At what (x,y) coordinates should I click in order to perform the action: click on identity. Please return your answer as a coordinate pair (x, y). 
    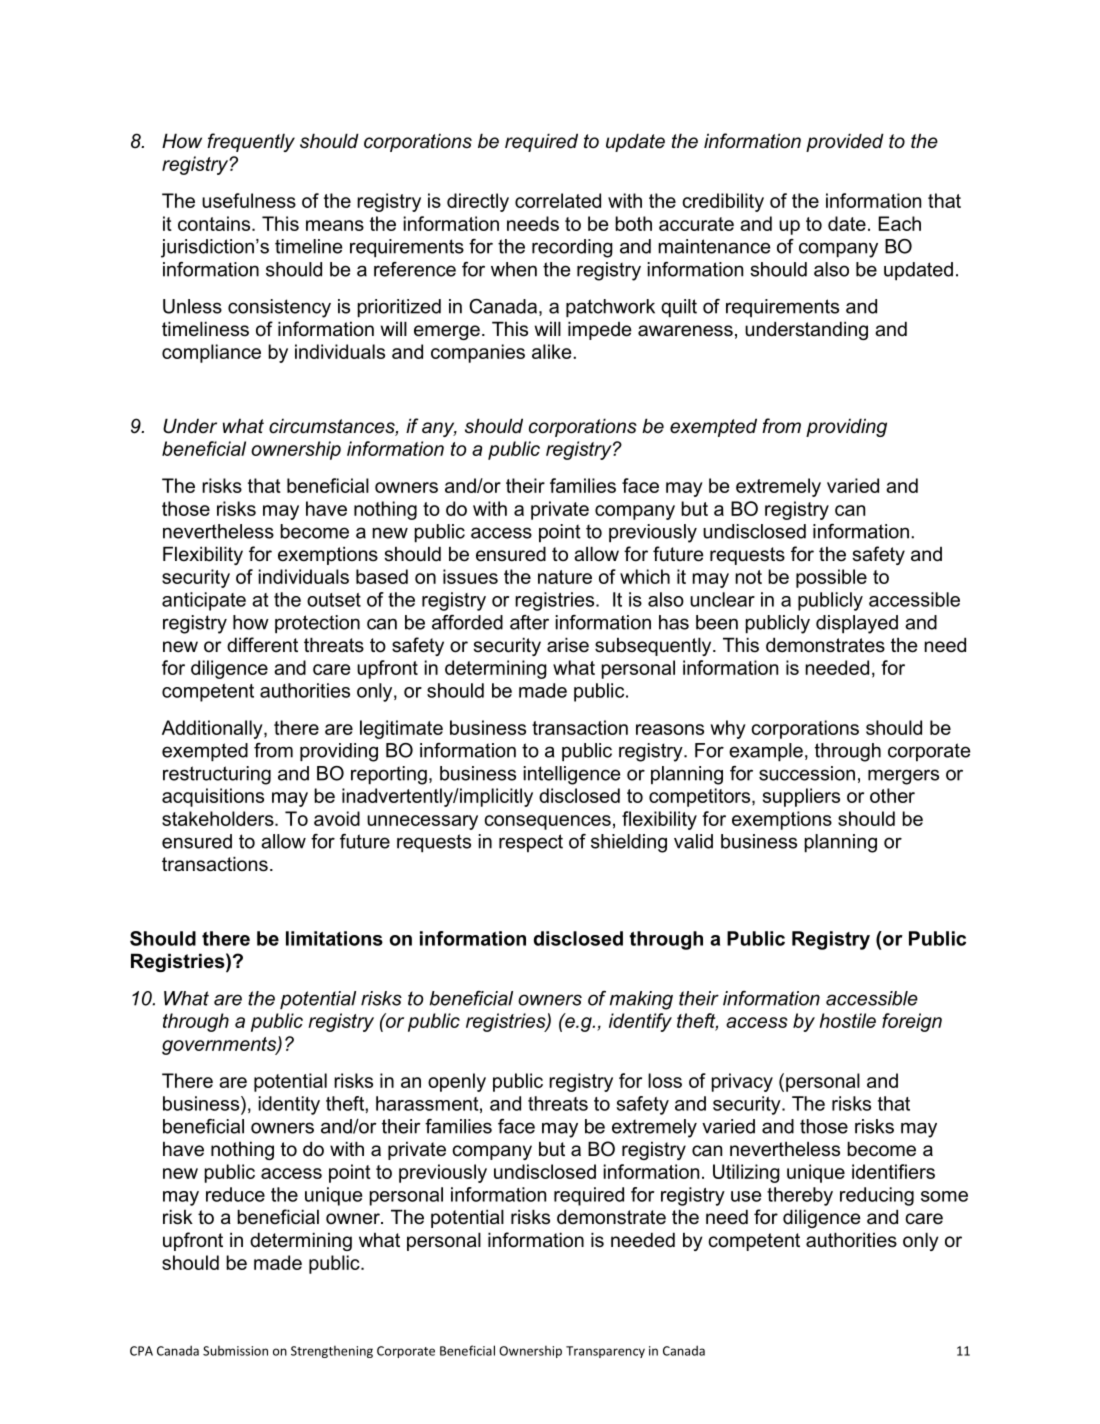
    Looking at the image, I should click on (289, 1105).
